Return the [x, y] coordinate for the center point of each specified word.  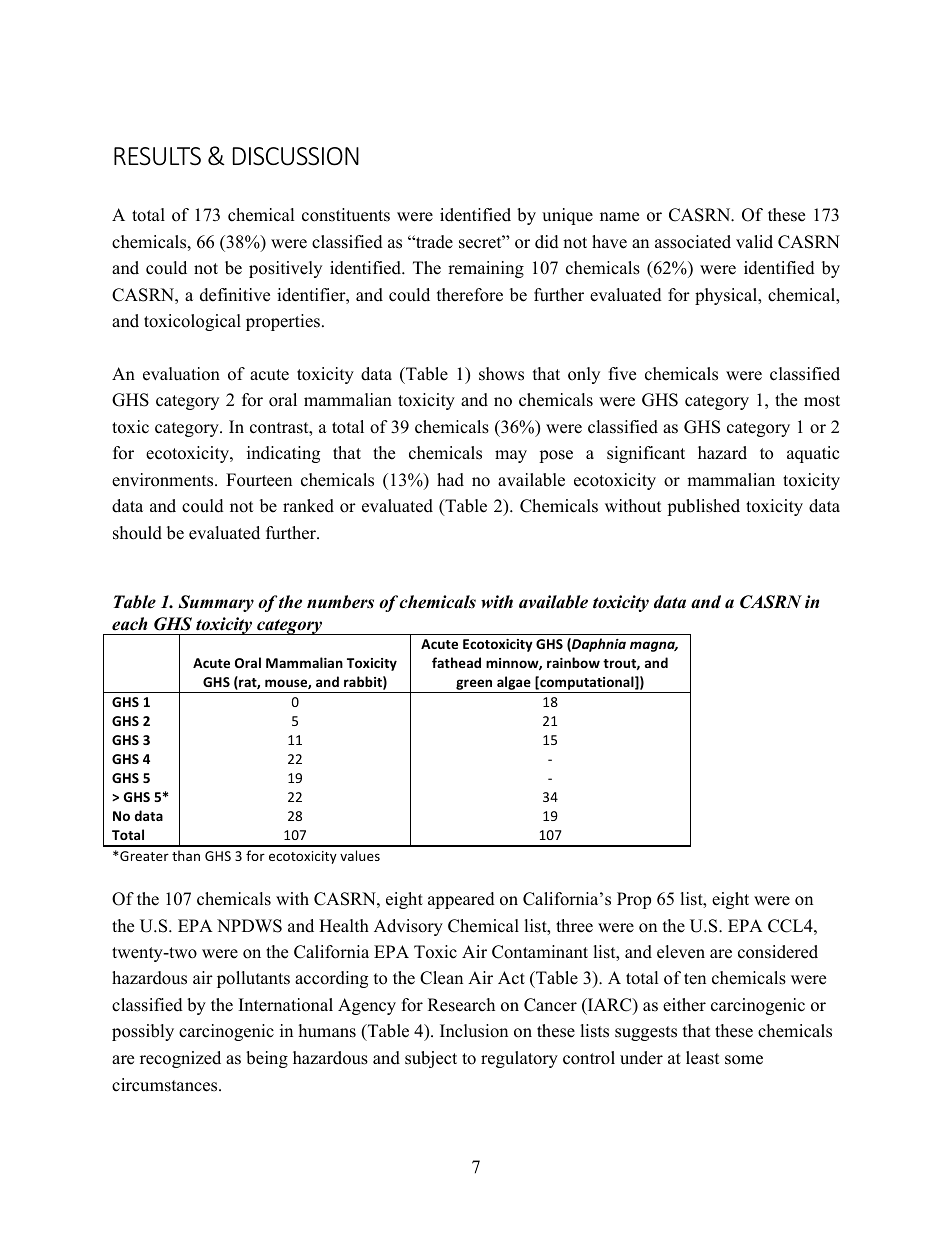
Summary [216, 603]
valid [754, 242]
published [703, 507]
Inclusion [474, 1031]
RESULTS [157, 156]
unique [567, 216]
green [474, 686]
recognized [180, 1059]
